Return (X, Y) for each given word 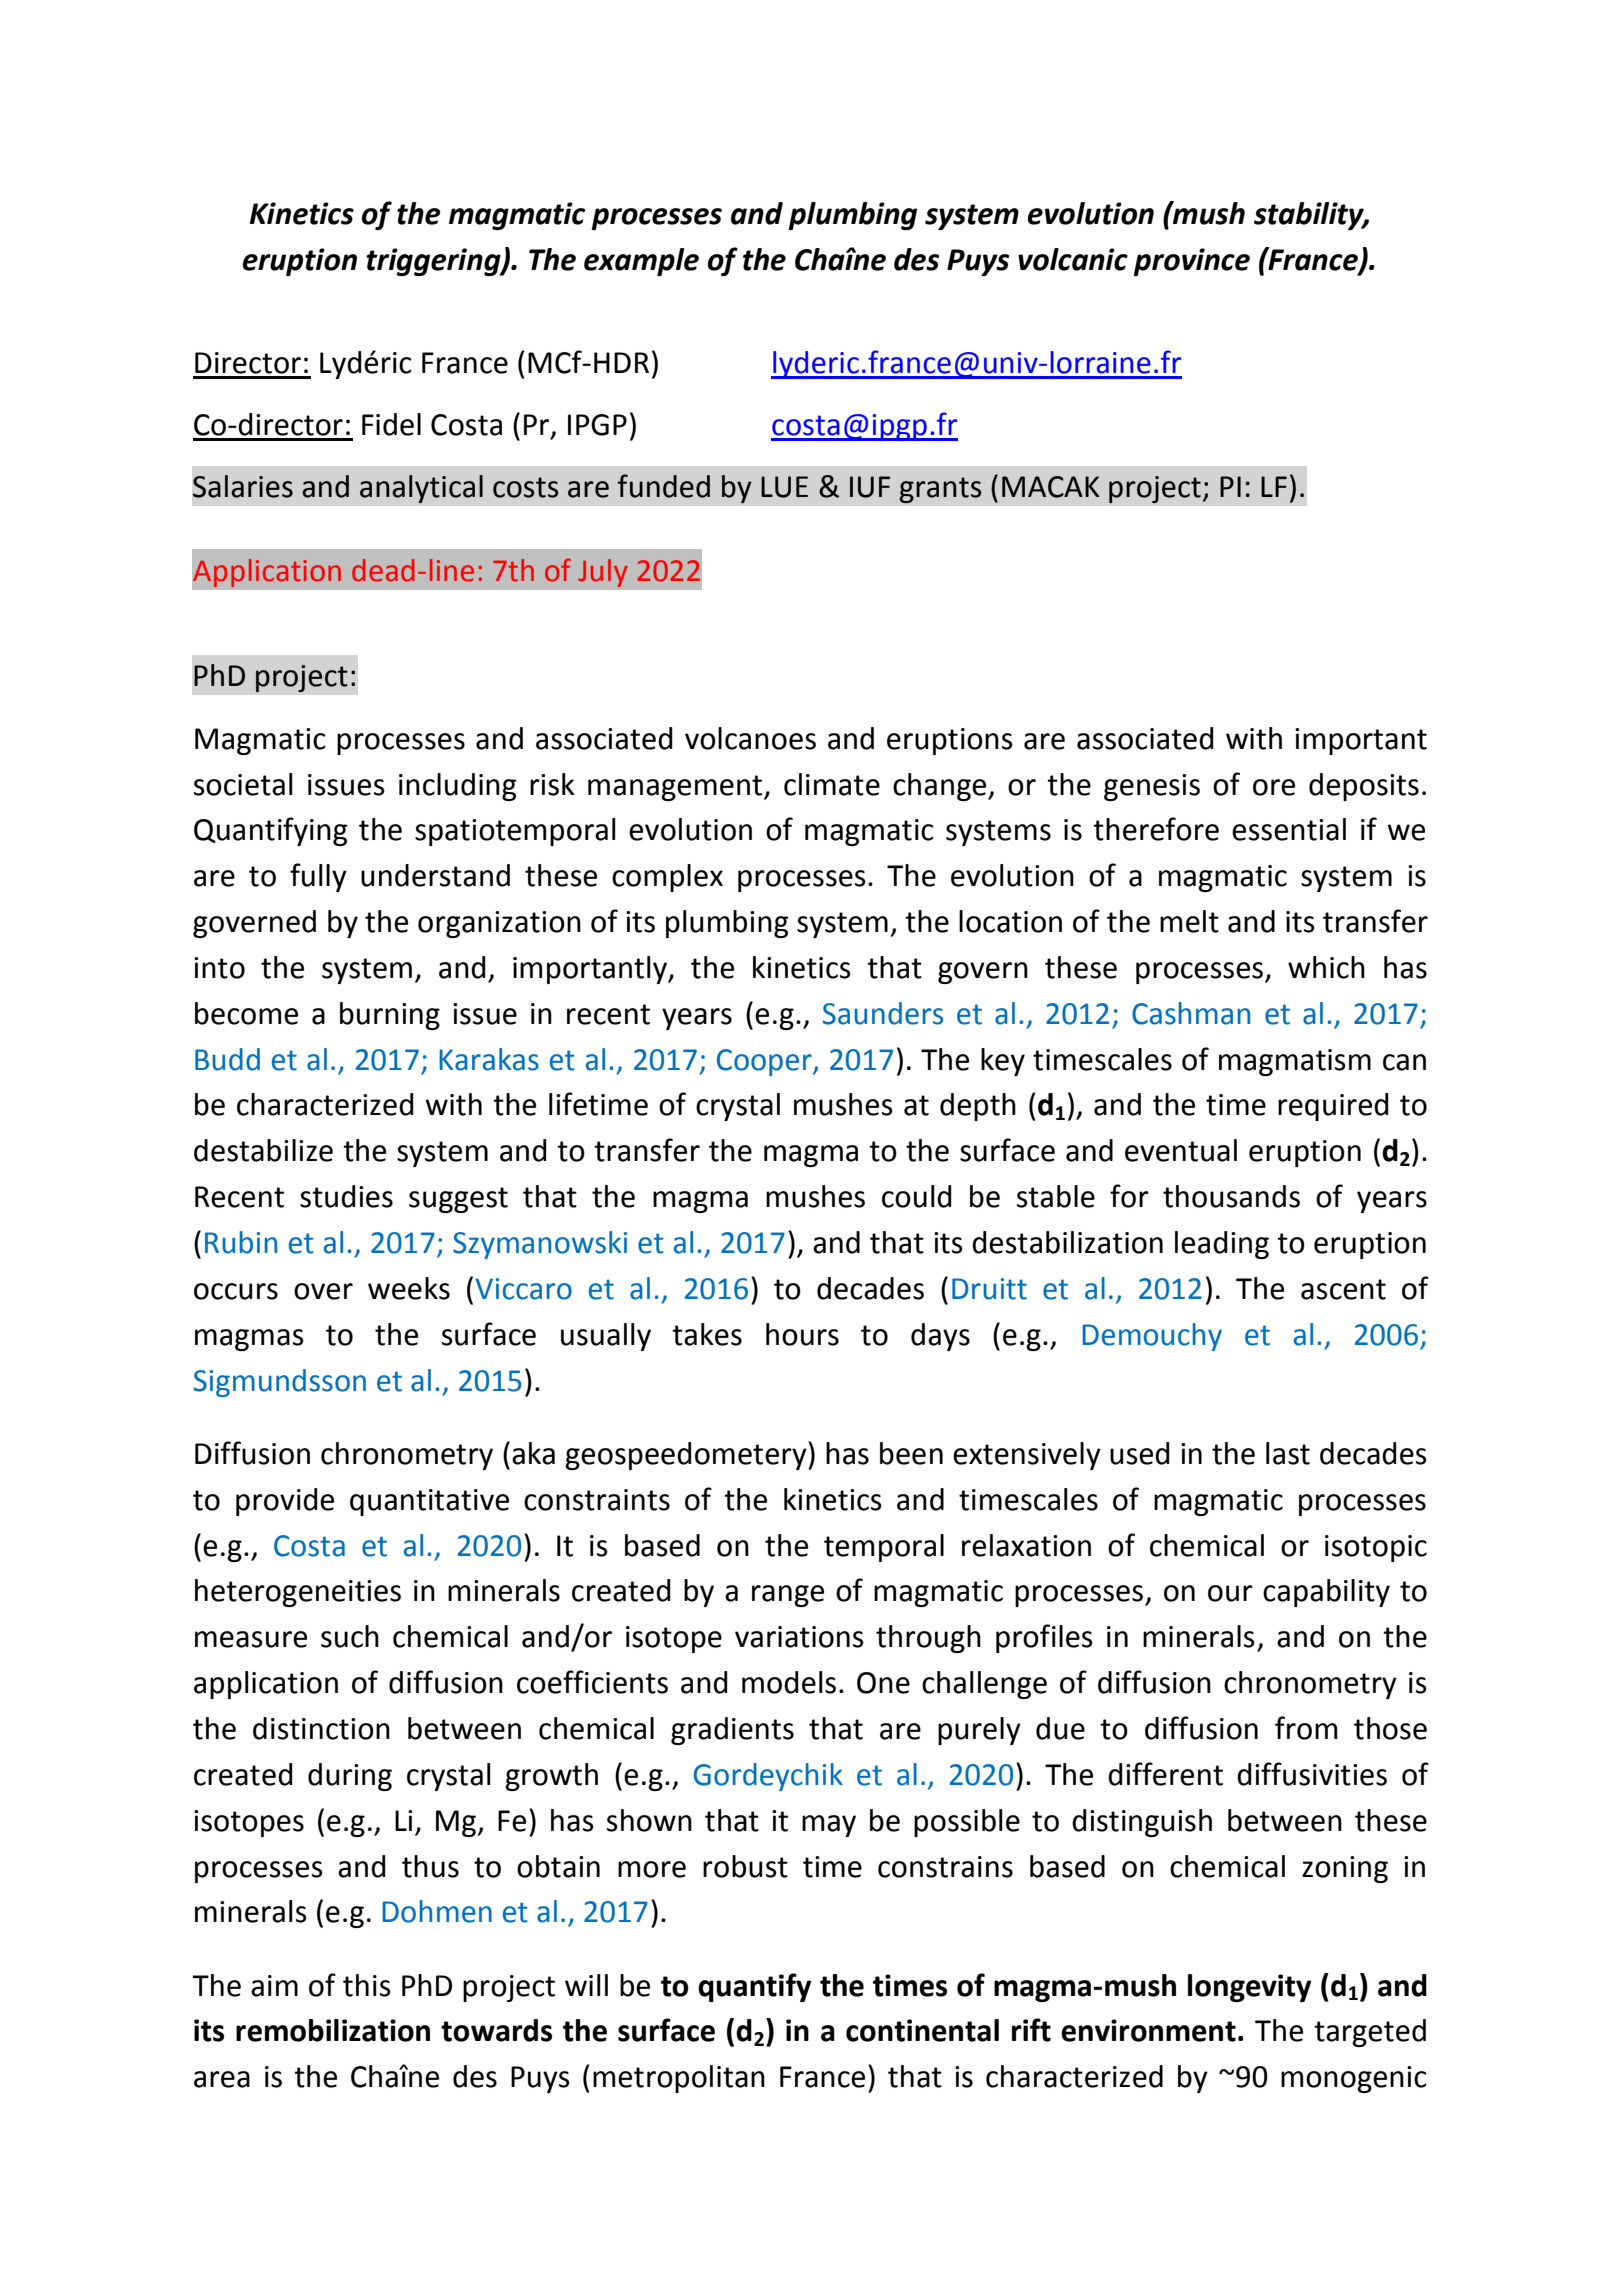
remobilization (333, 2030)
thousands (1231, 1196)
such (350, 1636)
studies (346, 1196)
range (788, 1596)
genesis (1152, 787)
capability (1326, 1593)
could (917, 1196)
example (641, 262)
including (458, 787)
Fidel (391, 424)
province (1191, 262)
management (676, 788)
